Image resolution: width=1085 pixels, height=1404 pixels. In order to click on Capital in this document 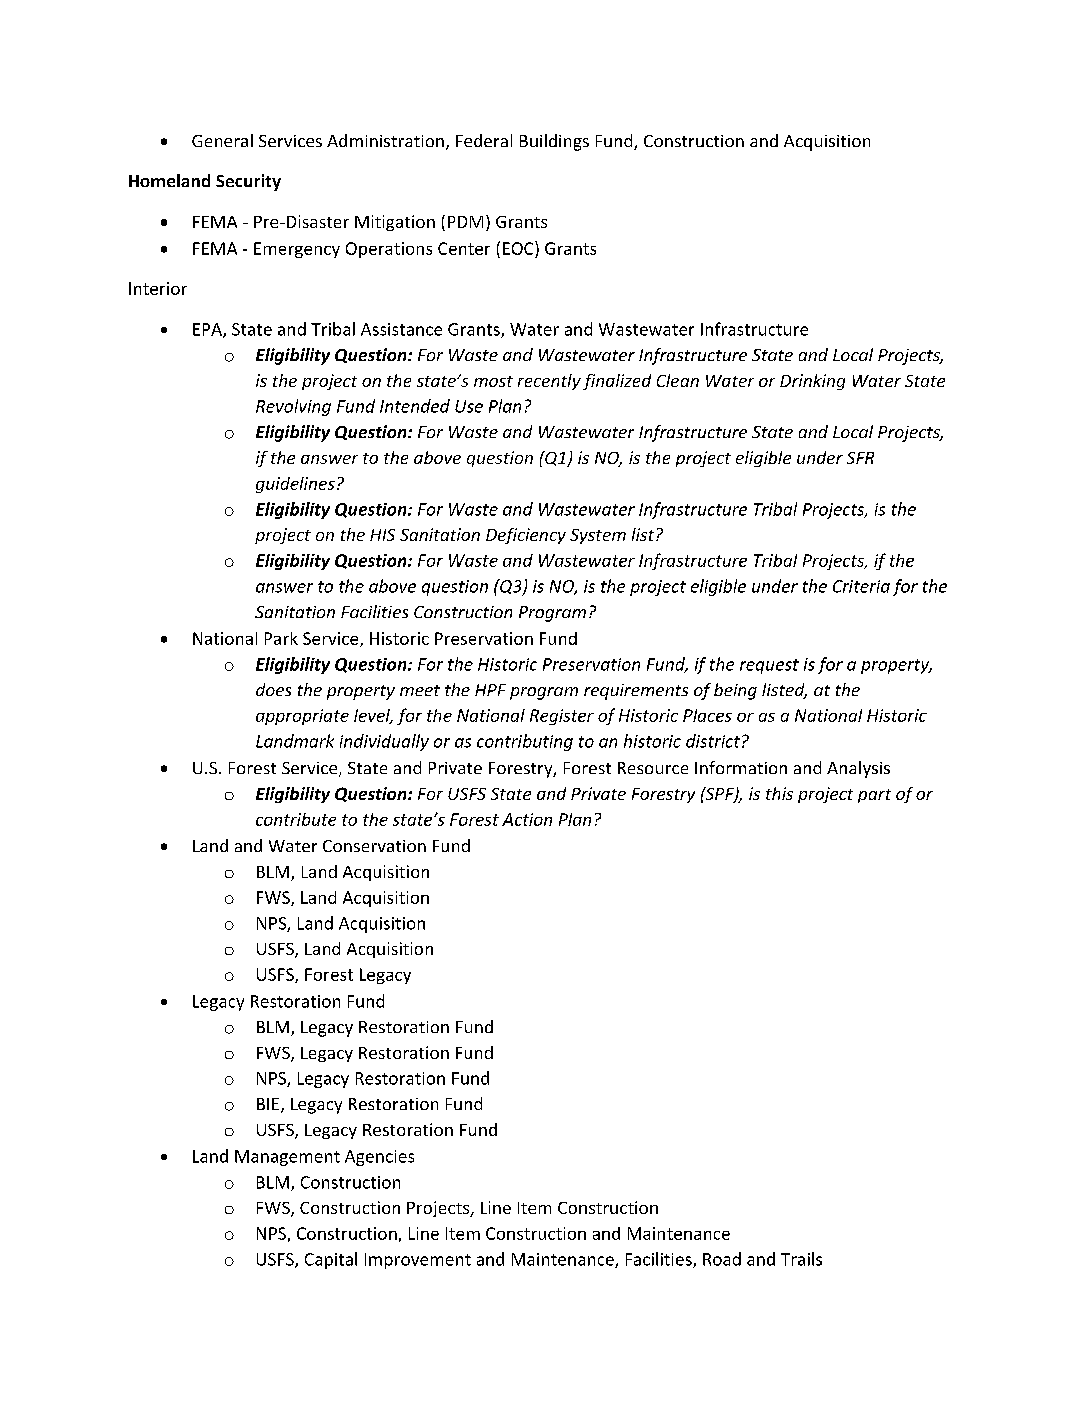, I will do `click(331, 1260)`.
